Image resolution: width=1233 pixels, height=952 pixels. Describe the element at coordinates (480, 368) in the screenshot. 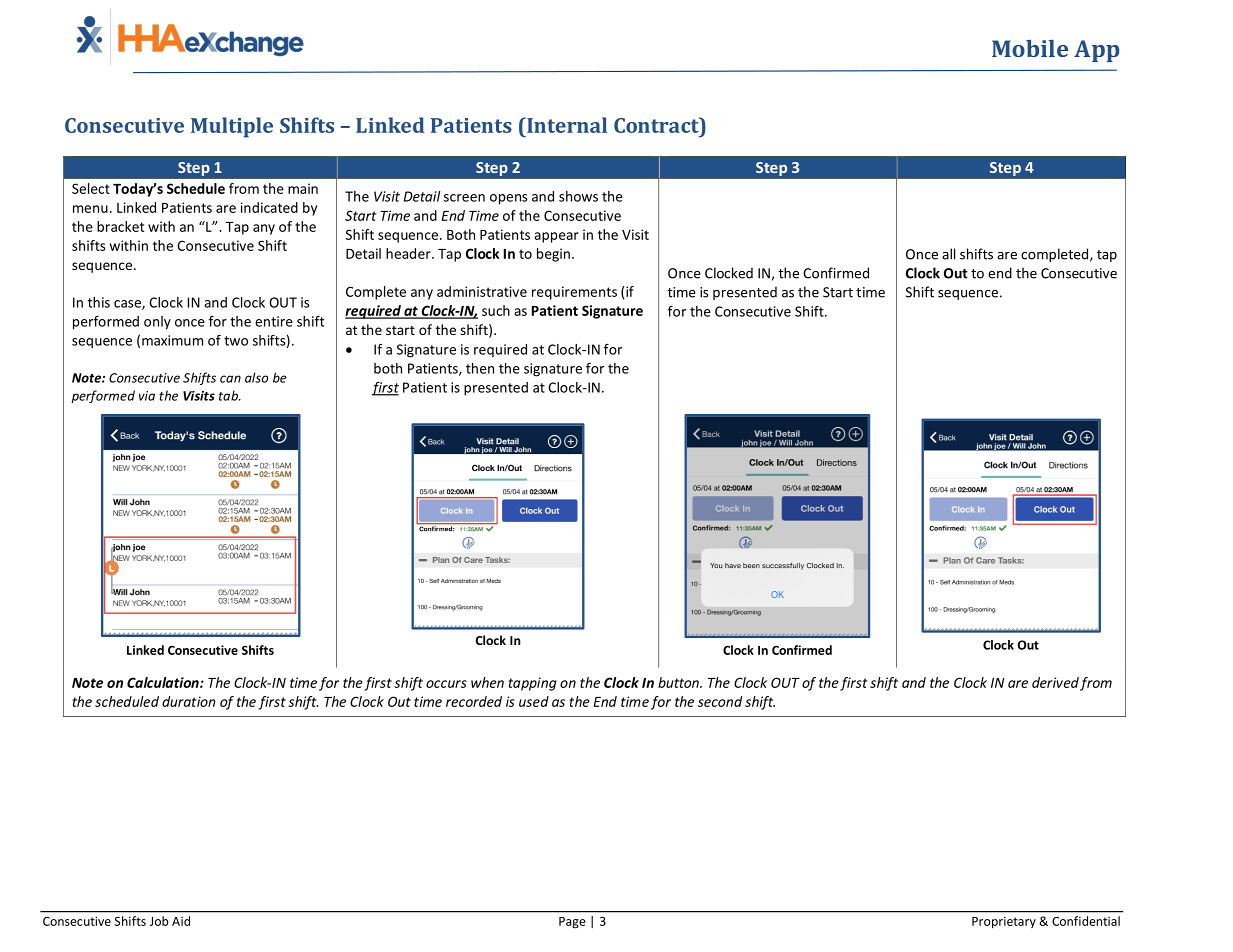

I see `then` at that location.
